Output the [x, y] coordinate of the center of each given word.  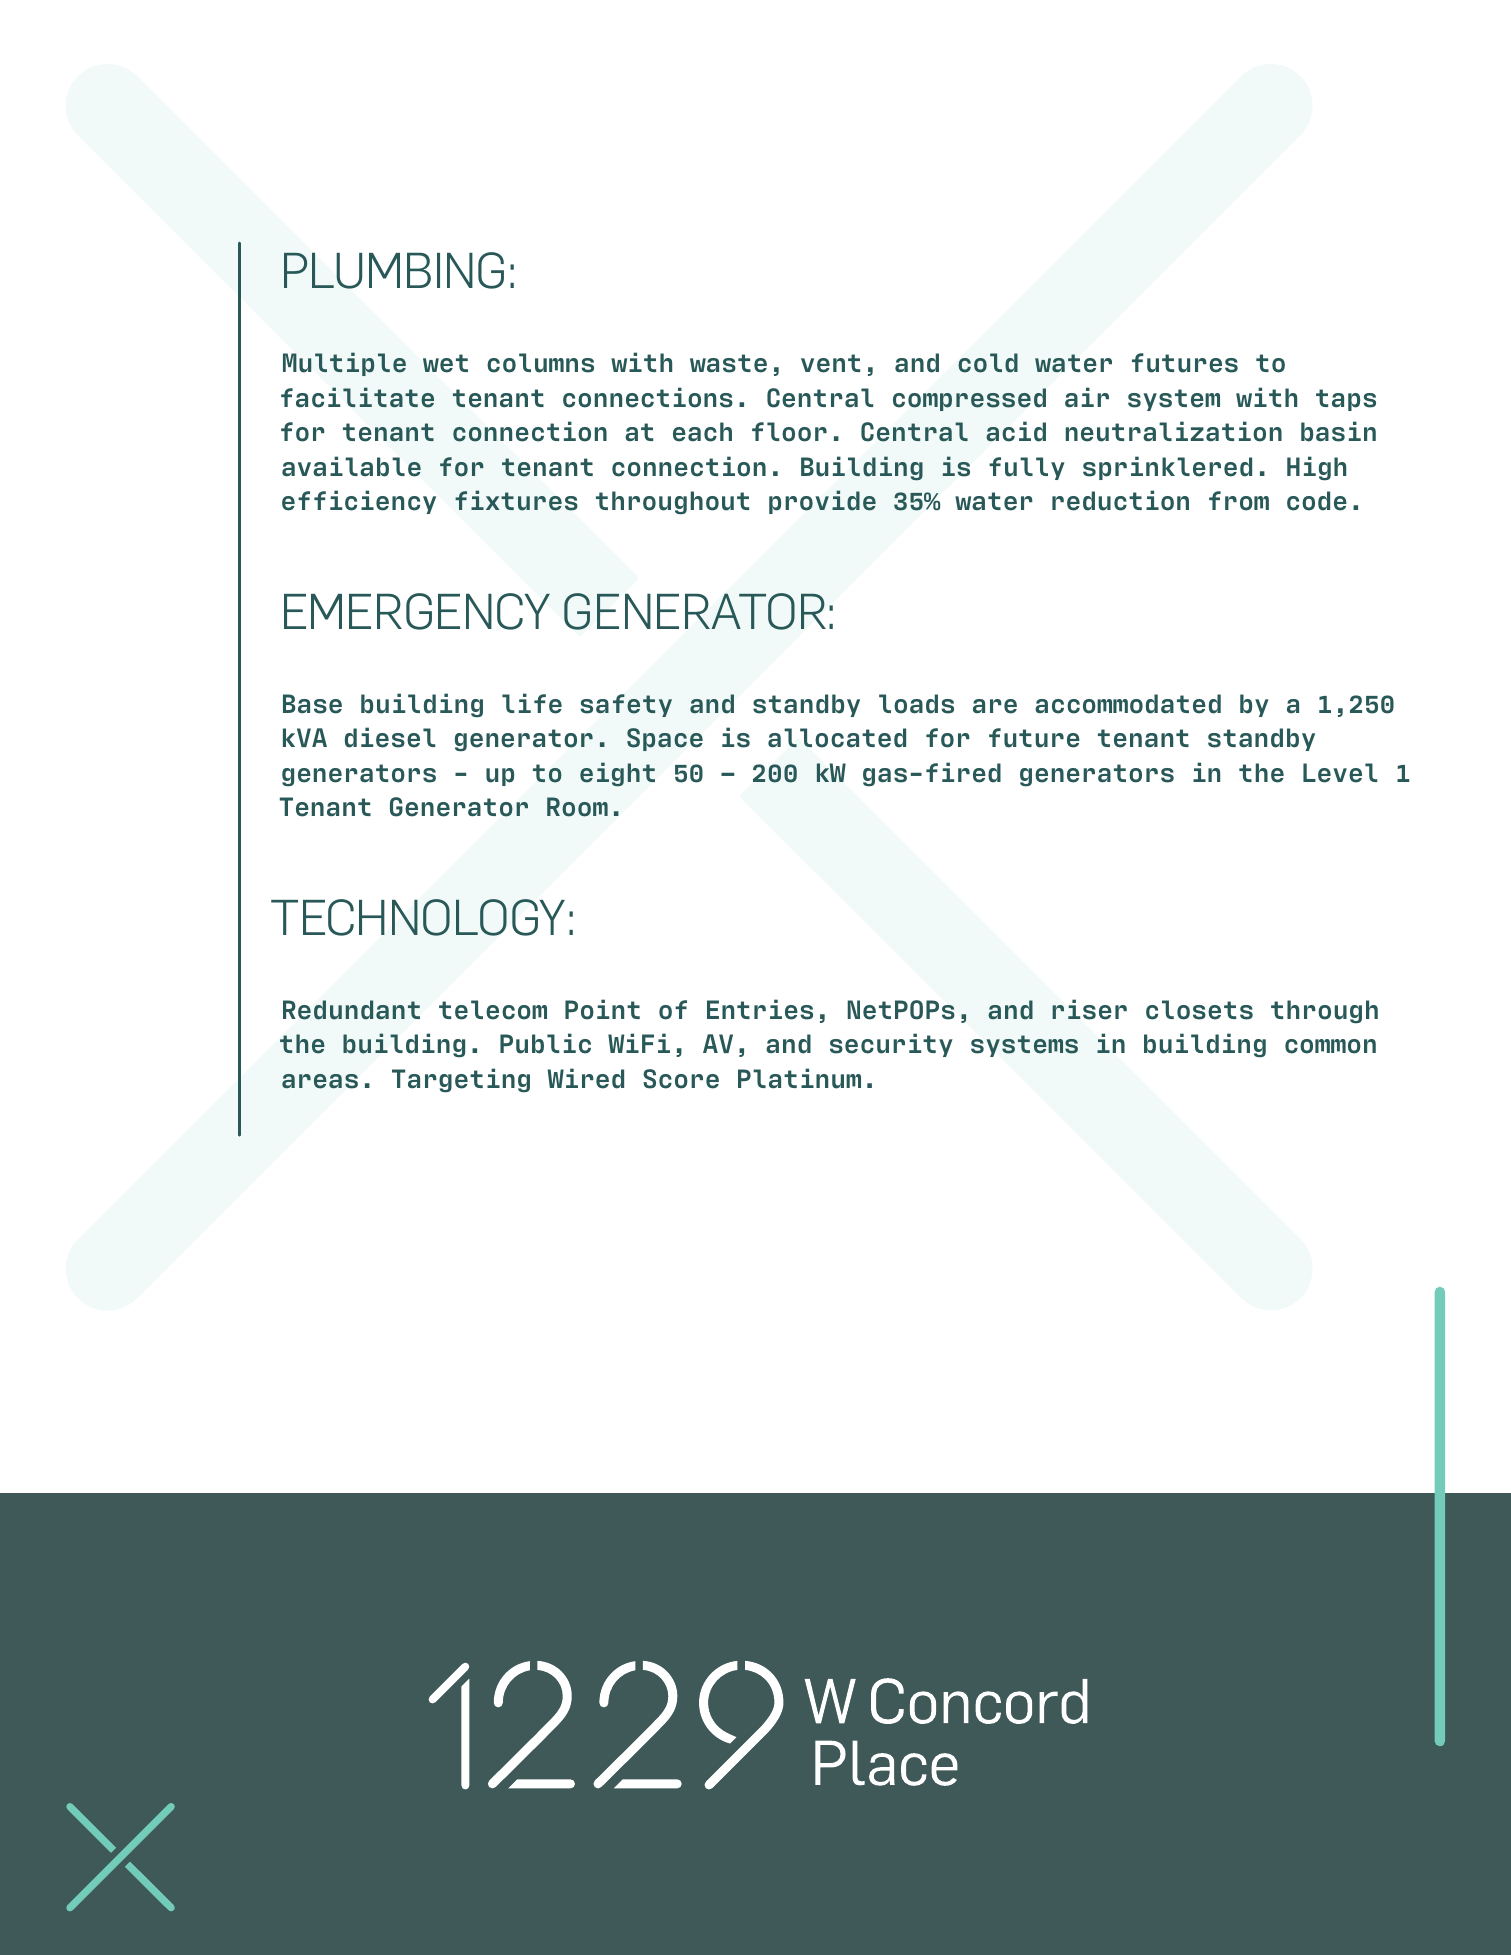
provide [822, 502]
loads [916, 704]
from [1239, 501]
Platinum [799, 1078]
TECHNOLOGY [418, 917]
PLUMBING [394, 270]
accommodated [1128, 704]
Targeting [461, 1080]
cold [988, 363]
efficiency [359, 502]
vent [830, 363]
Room [577, 807]
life [532, 703]
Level [1340, 773]
